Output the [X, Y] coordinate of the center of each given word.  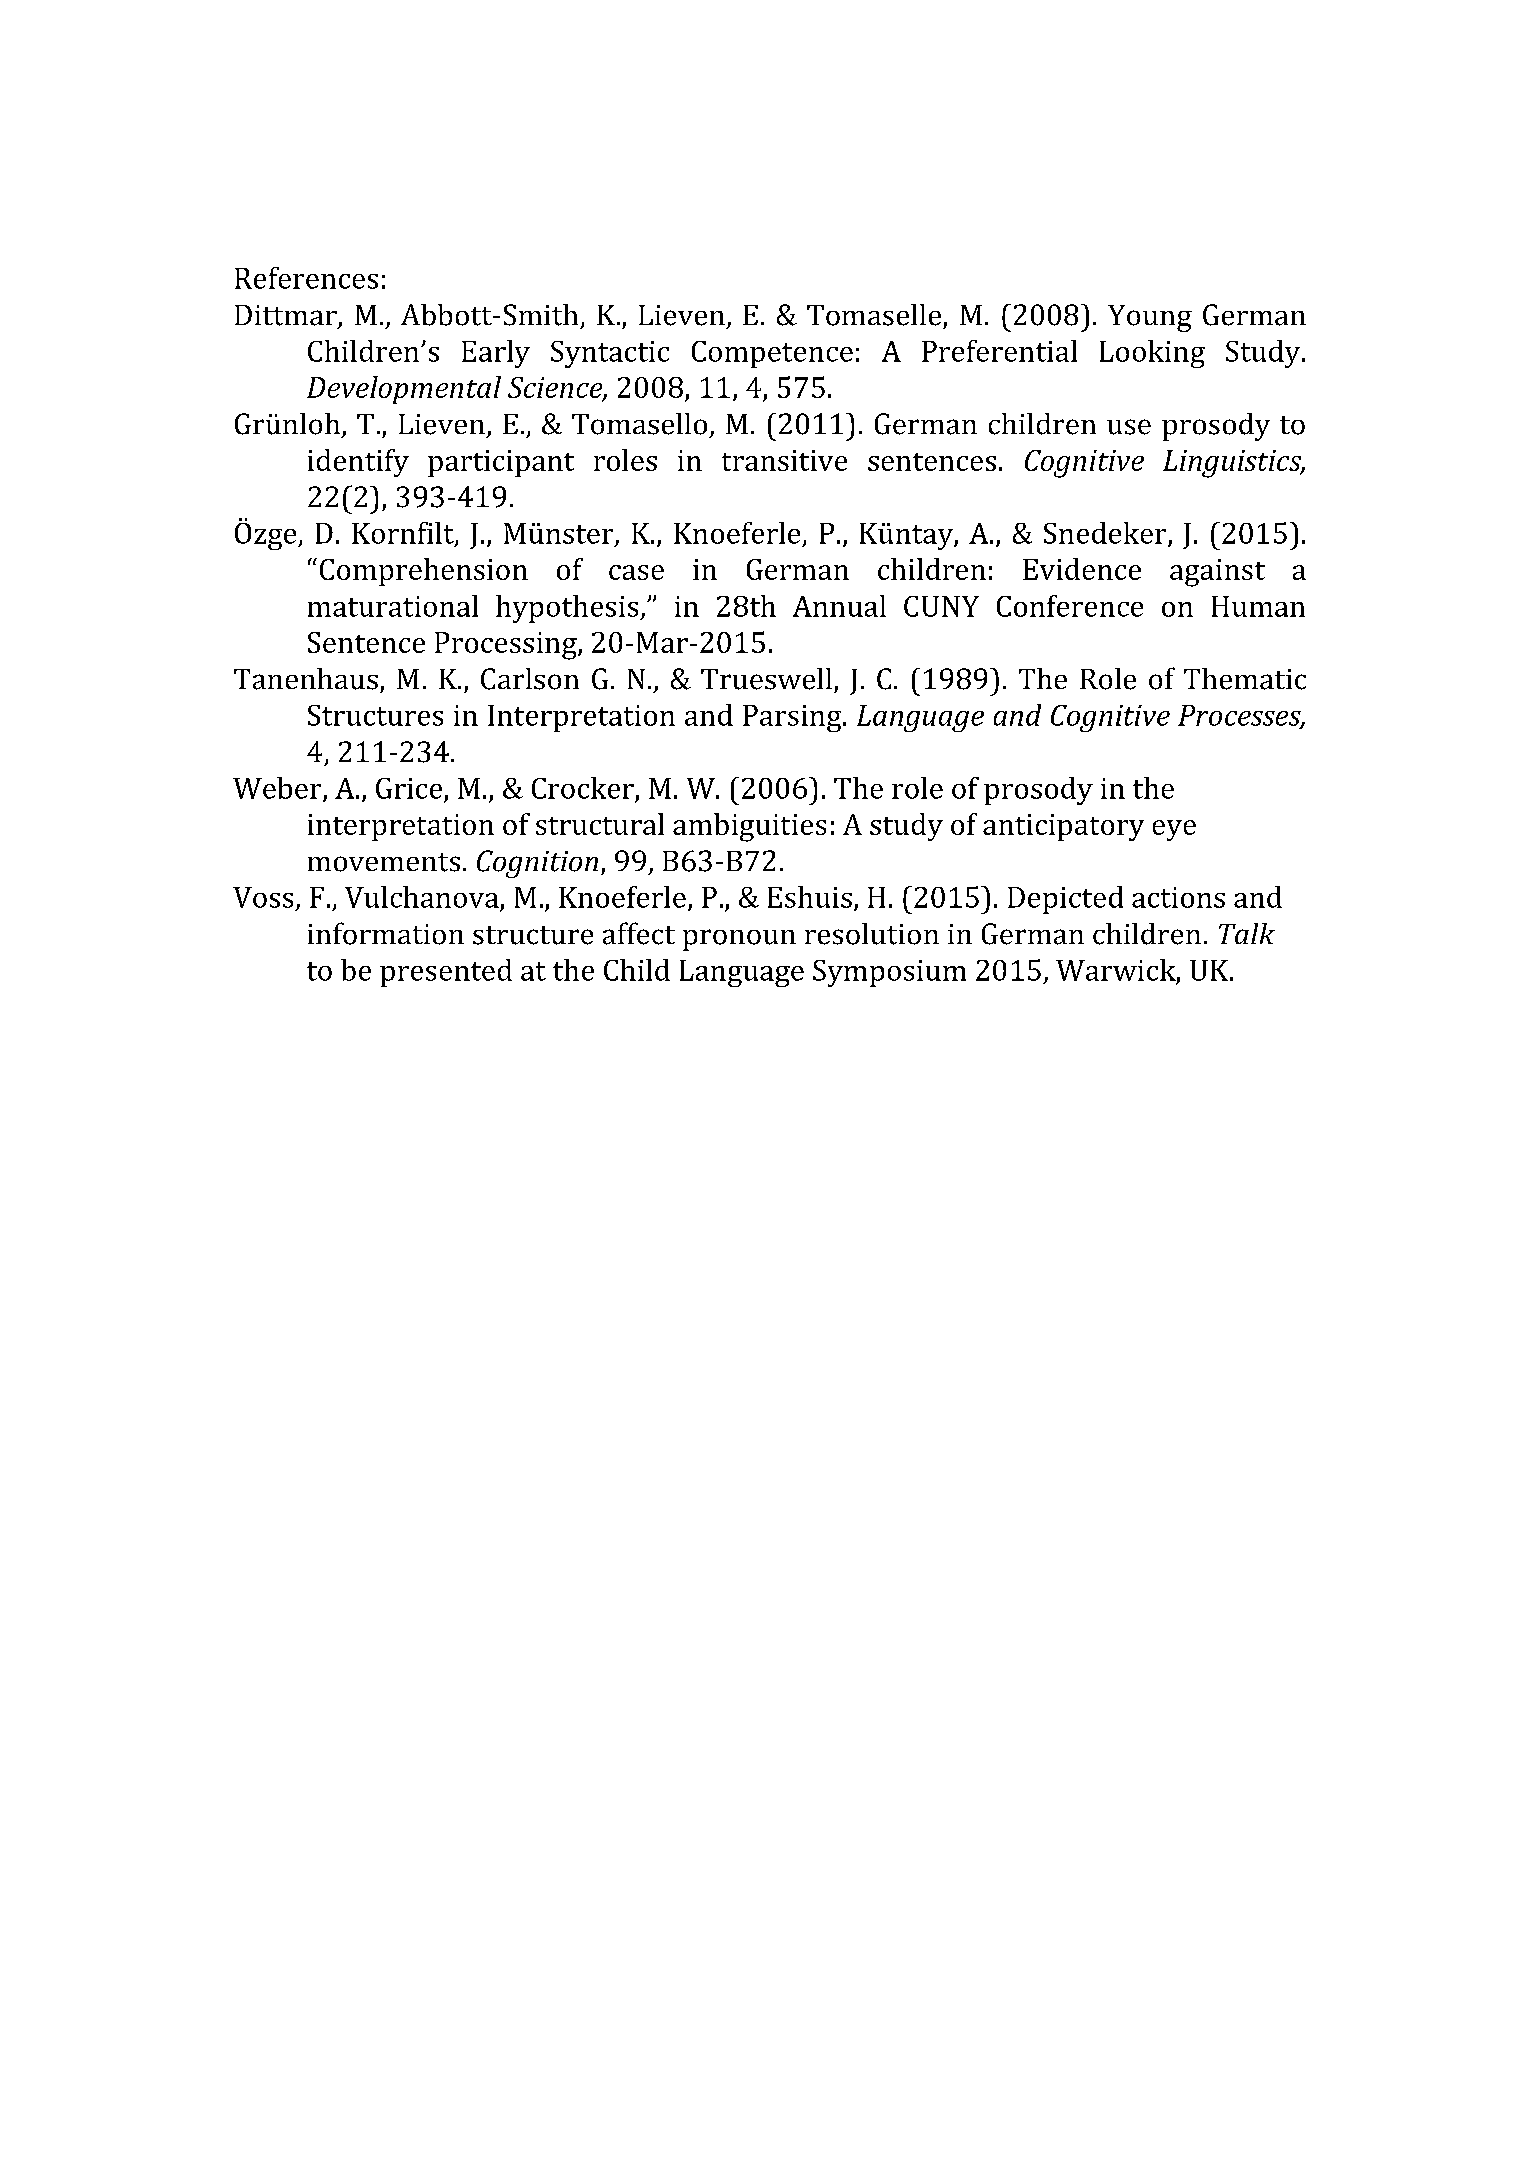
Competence [772, 354]
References [306, 278]
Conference [1070, 606]
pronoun [739, 940]
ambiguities [749, 827]
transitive [784, 460]
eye [1174, 830]
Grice [409, 788]
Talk [1247, 933]
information [386, 933]
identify [358, 463]
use [1129, 427]
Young [1150, 318]
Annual [839, 606]
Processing [507, 646]
